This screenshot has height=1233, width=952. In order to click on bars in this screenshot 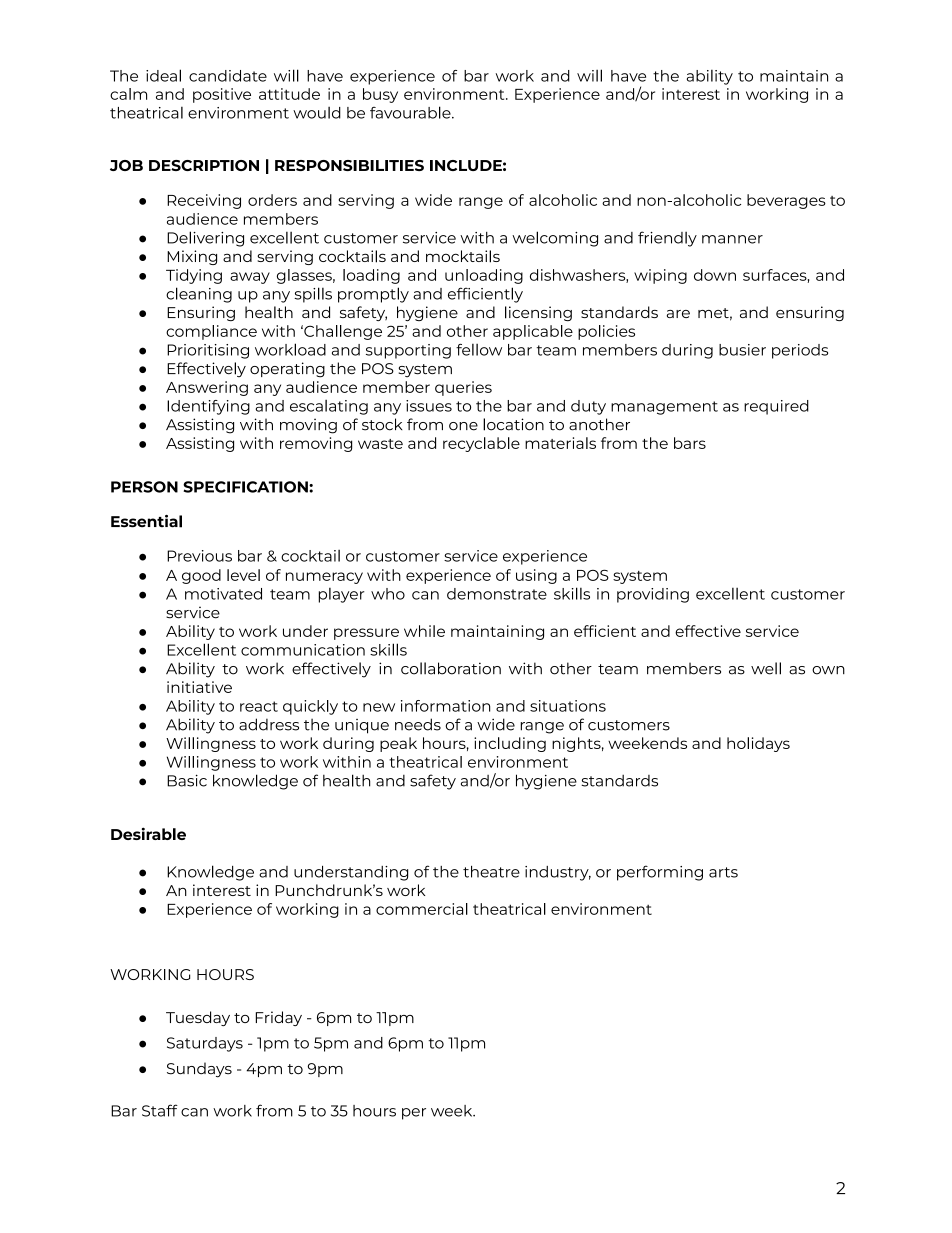, I will do `click(690, 443)`.
